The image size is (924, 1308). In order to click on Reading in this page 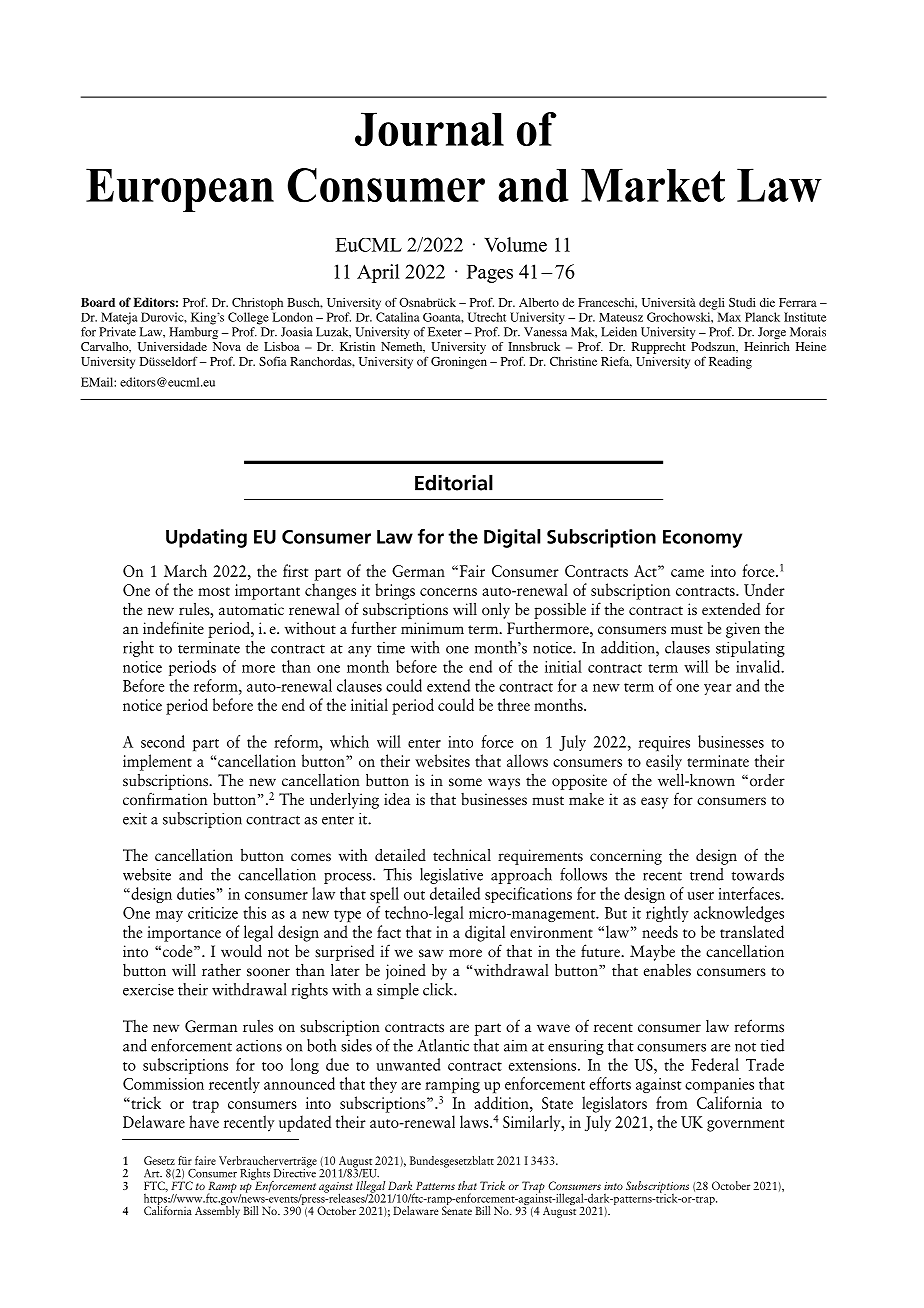, I will do `click(730, 363)`.
